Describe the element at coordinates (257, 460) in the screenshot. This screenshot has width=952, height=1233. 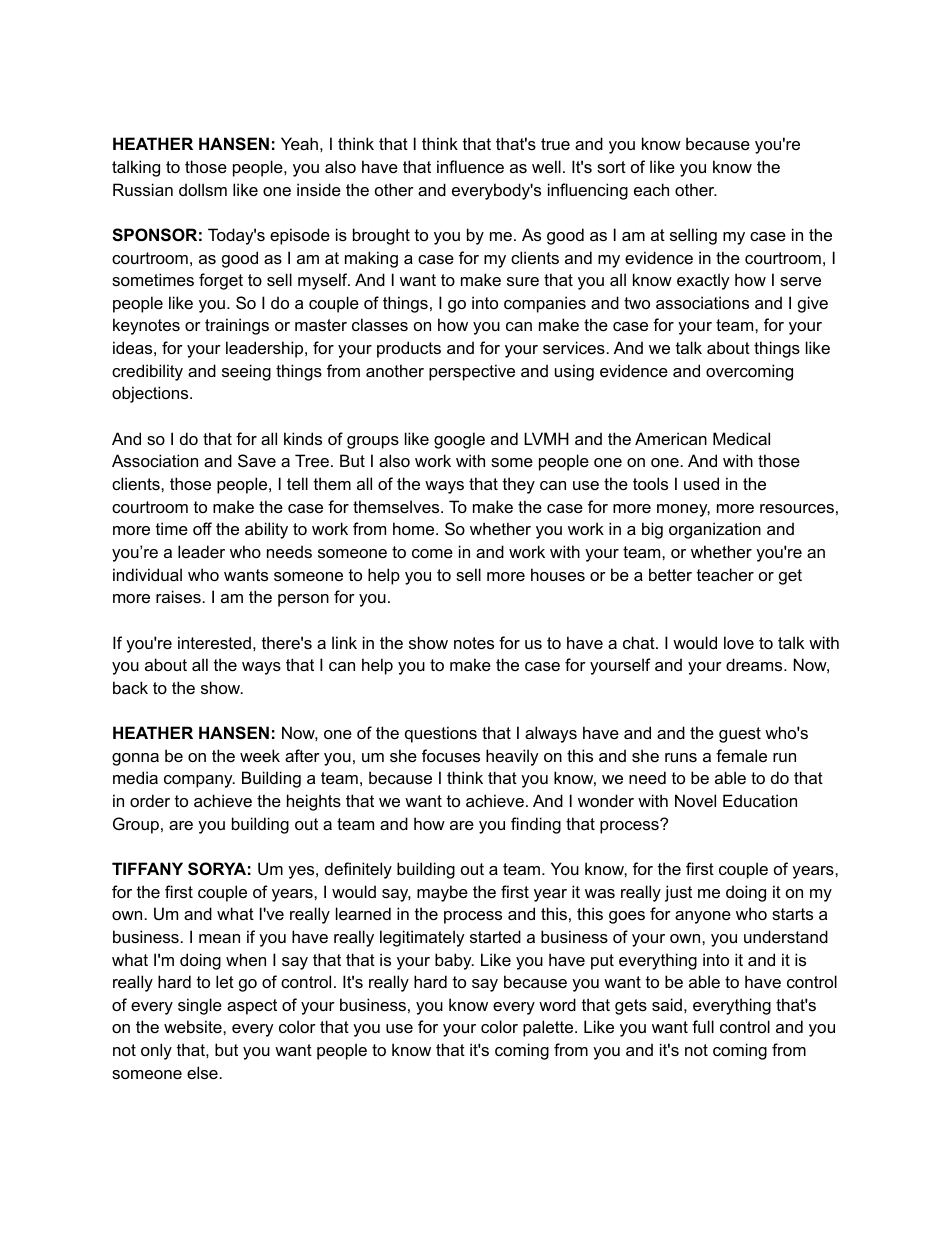
I see `Save` at that location.
